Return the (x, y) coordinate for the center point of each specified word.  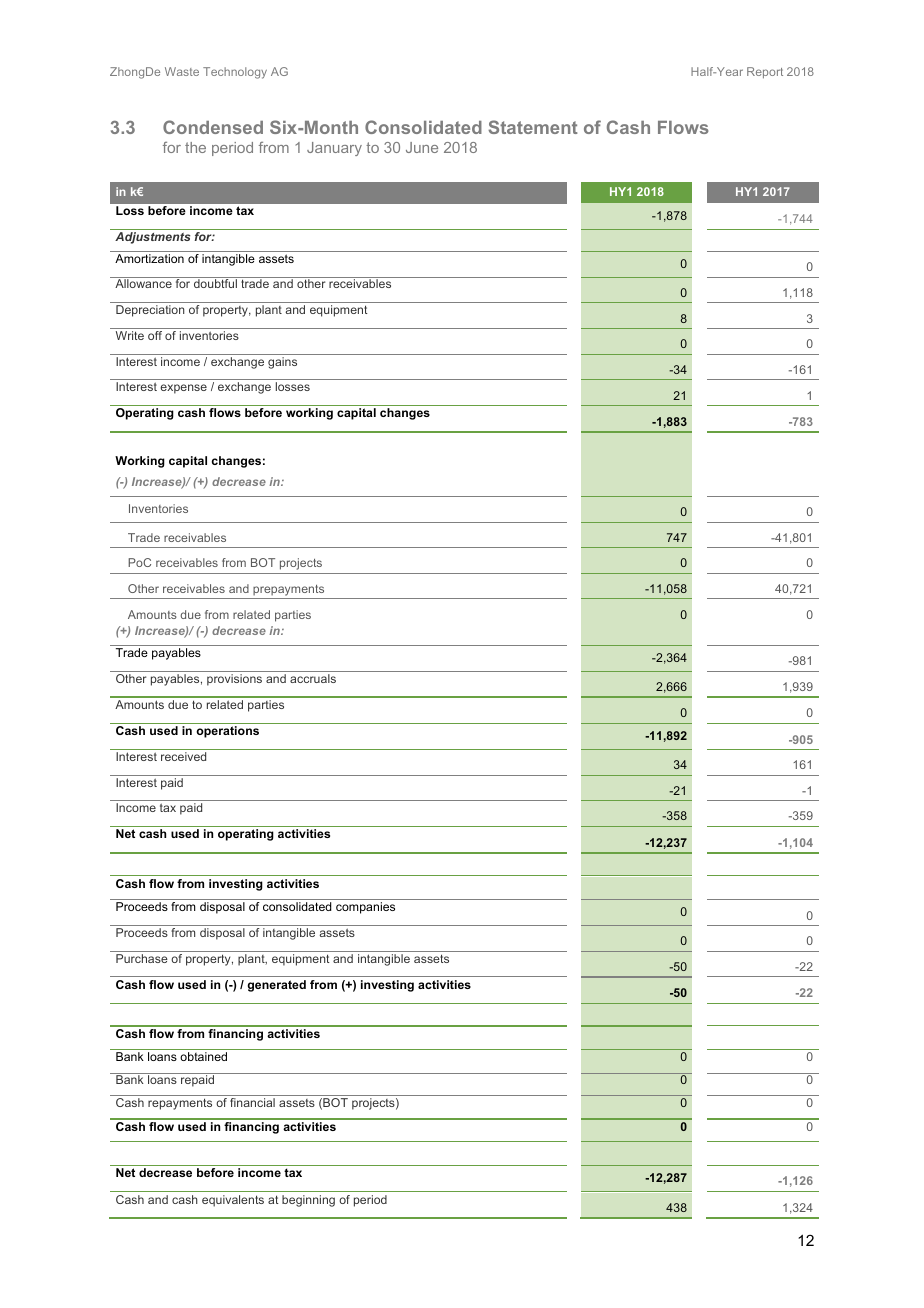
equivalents (233, 1201)
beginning (308, 1201)
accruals (313, 678)
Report (765, 73)
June (422, 147)
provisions (234, 680)
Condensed (213, 127)
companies (365, 908)
